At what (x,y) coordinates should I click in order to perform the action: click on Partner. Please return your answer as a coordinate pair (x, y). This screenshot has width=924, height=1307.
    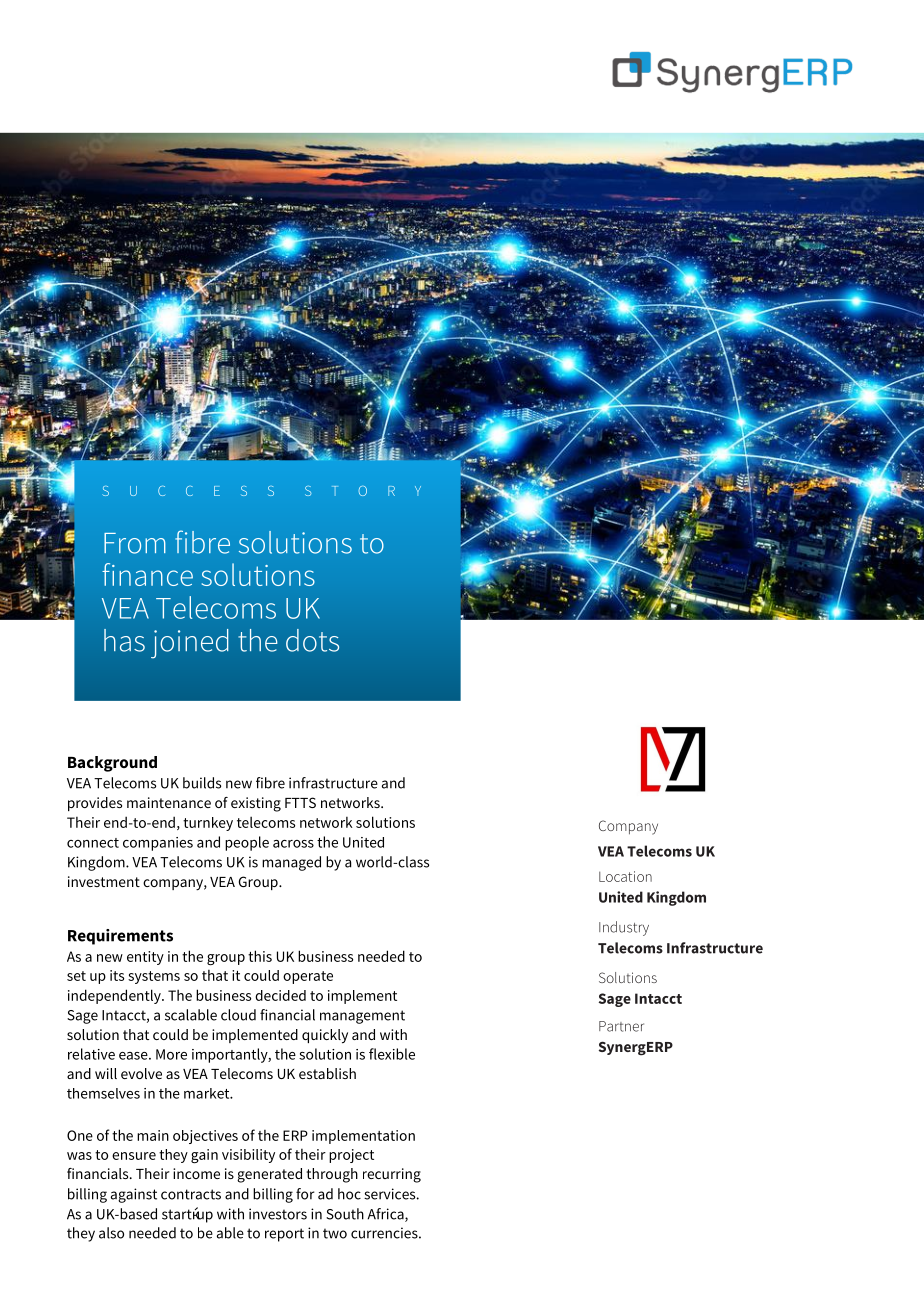
    Looking at the image, I should click on (621, 1026).
